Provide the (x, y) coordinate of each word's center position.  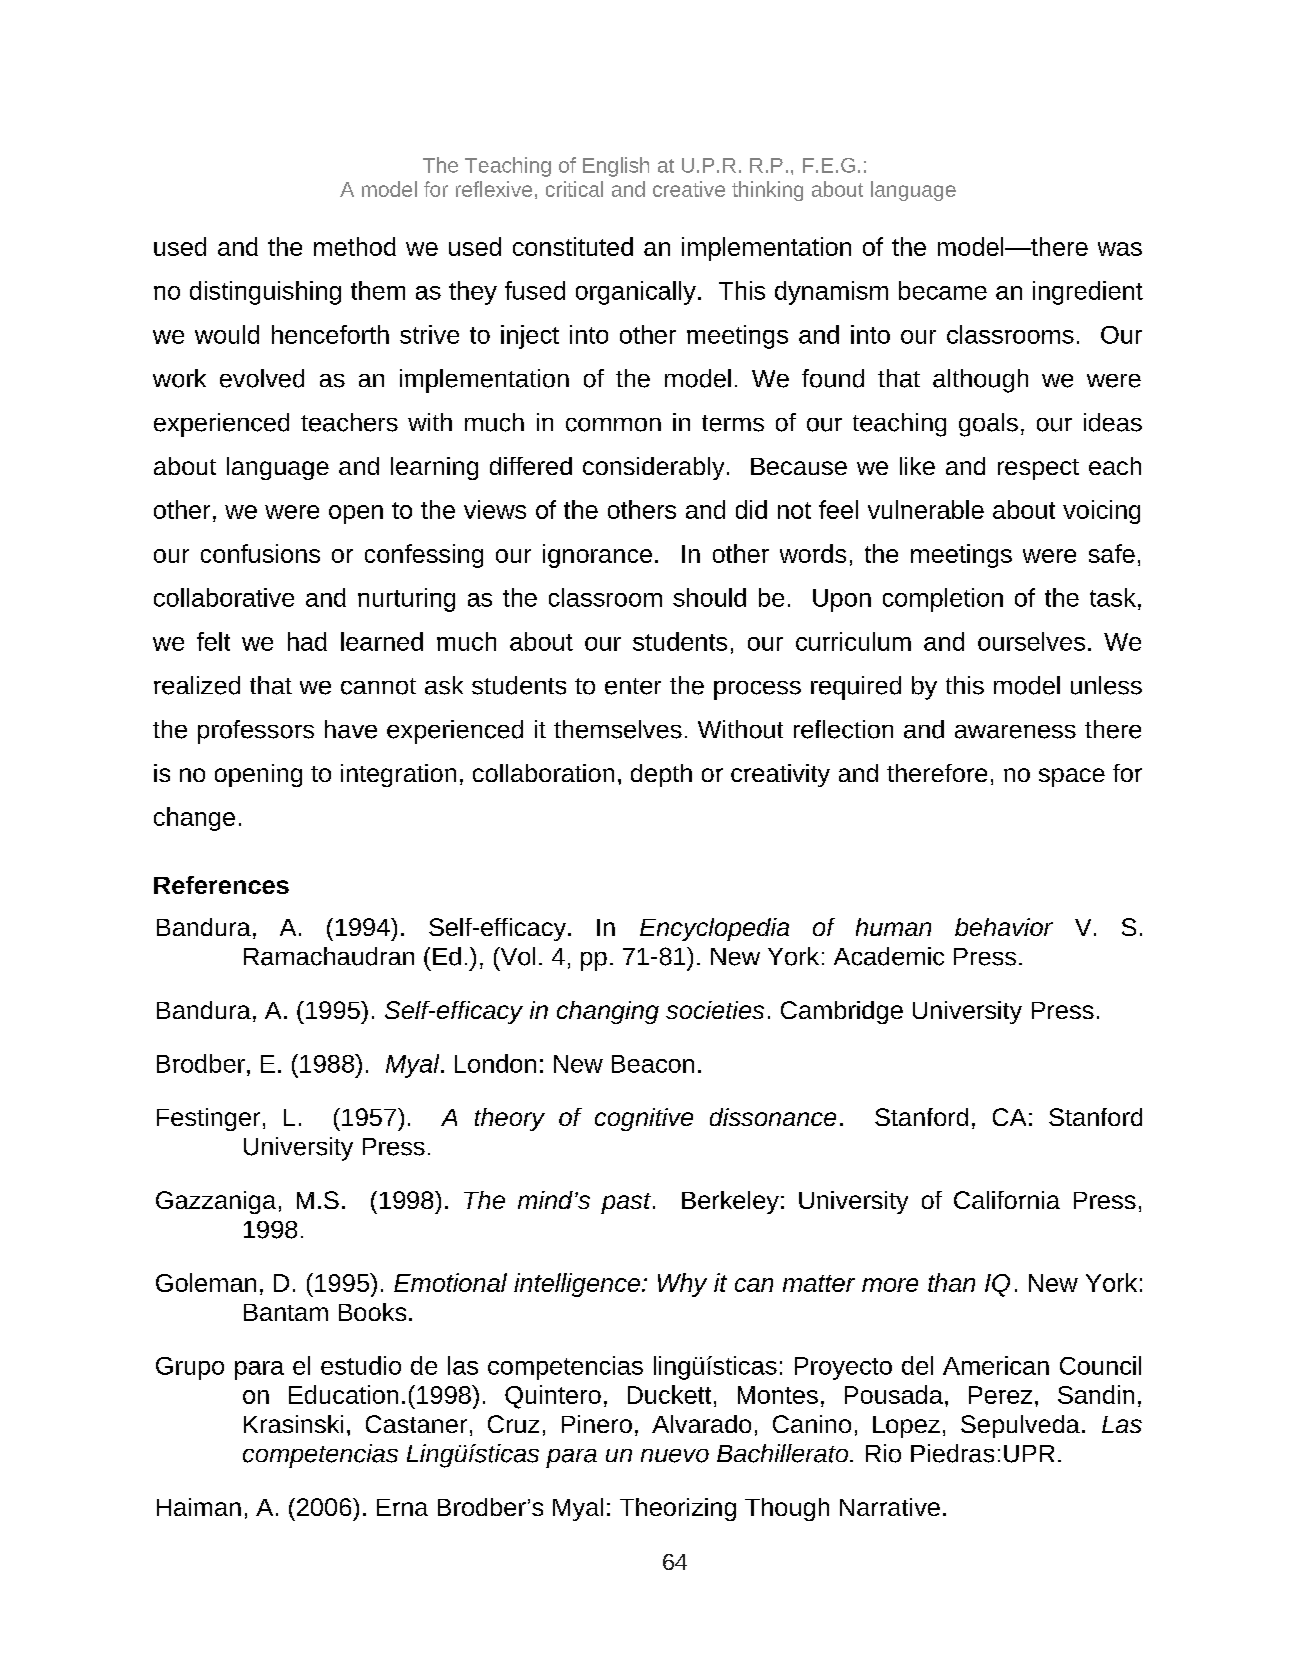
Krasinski (293, 1424)
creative (689, 189)
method (355, 246)
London (495, 1063)
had (307, 641)
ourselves (1031, 641)
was (1120, 249)
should (709, 597)
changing (608, 1012)
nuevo (675, 1456)
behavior (1004, 927)
